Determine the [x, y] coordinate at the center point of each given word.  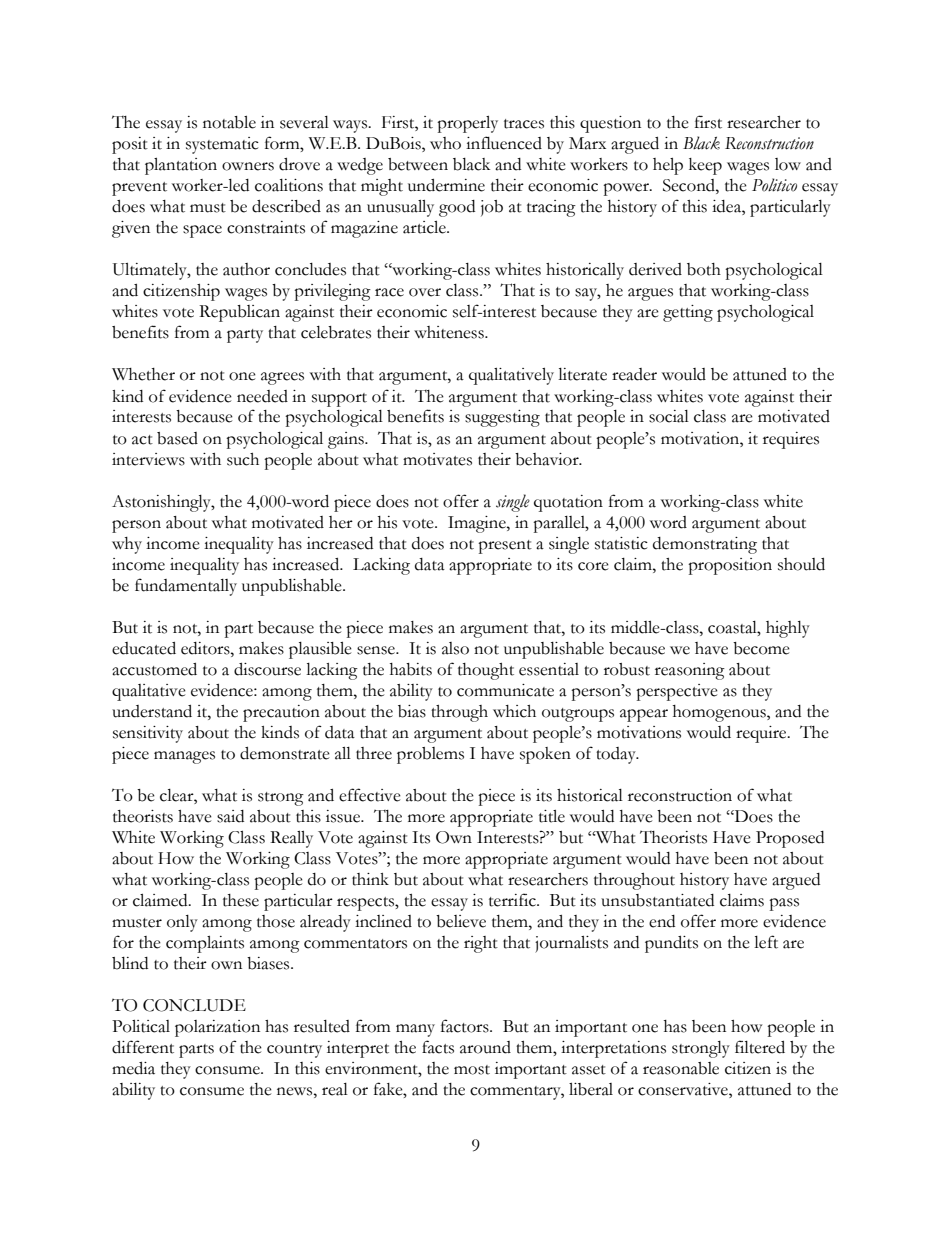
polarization [217, 1028]
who [445, 143]
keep [705, 166]
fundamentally [186, 587]
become [761, 648]
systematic [222, 145]
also [455, 648]
